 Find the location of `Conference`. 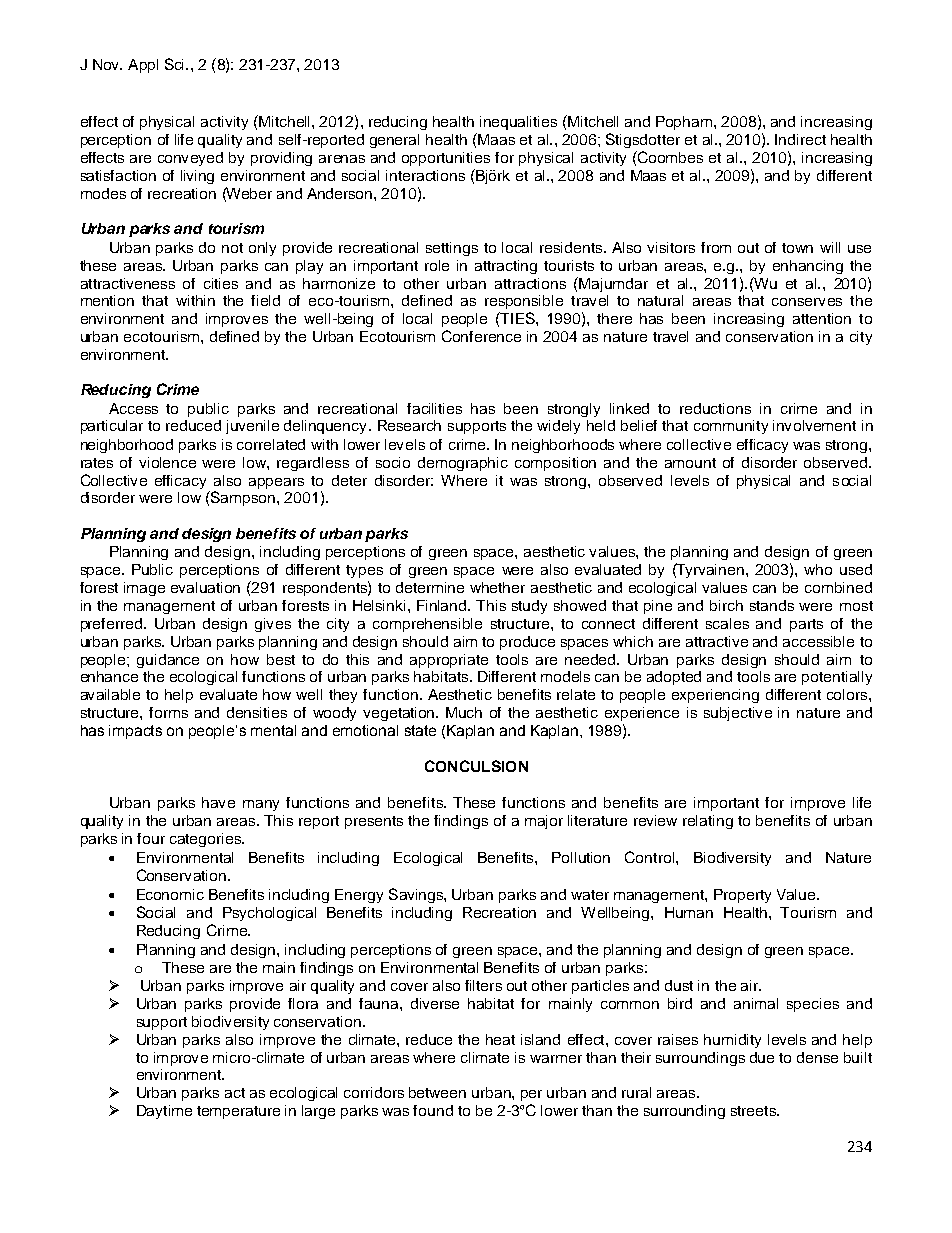

Conference is located at coordinates (481, 336).
